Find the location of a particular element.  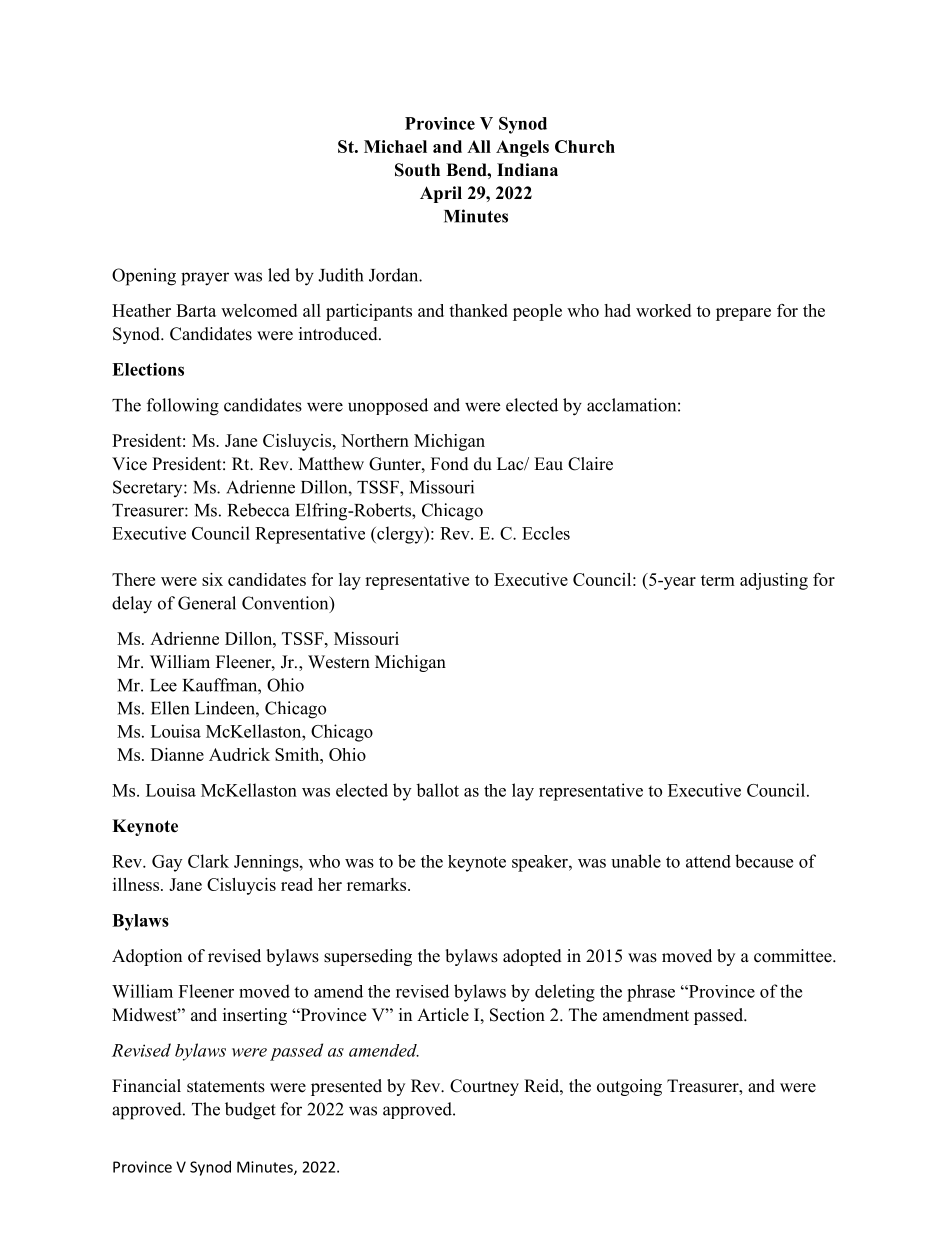

General is located at coordinates (207, 603).
